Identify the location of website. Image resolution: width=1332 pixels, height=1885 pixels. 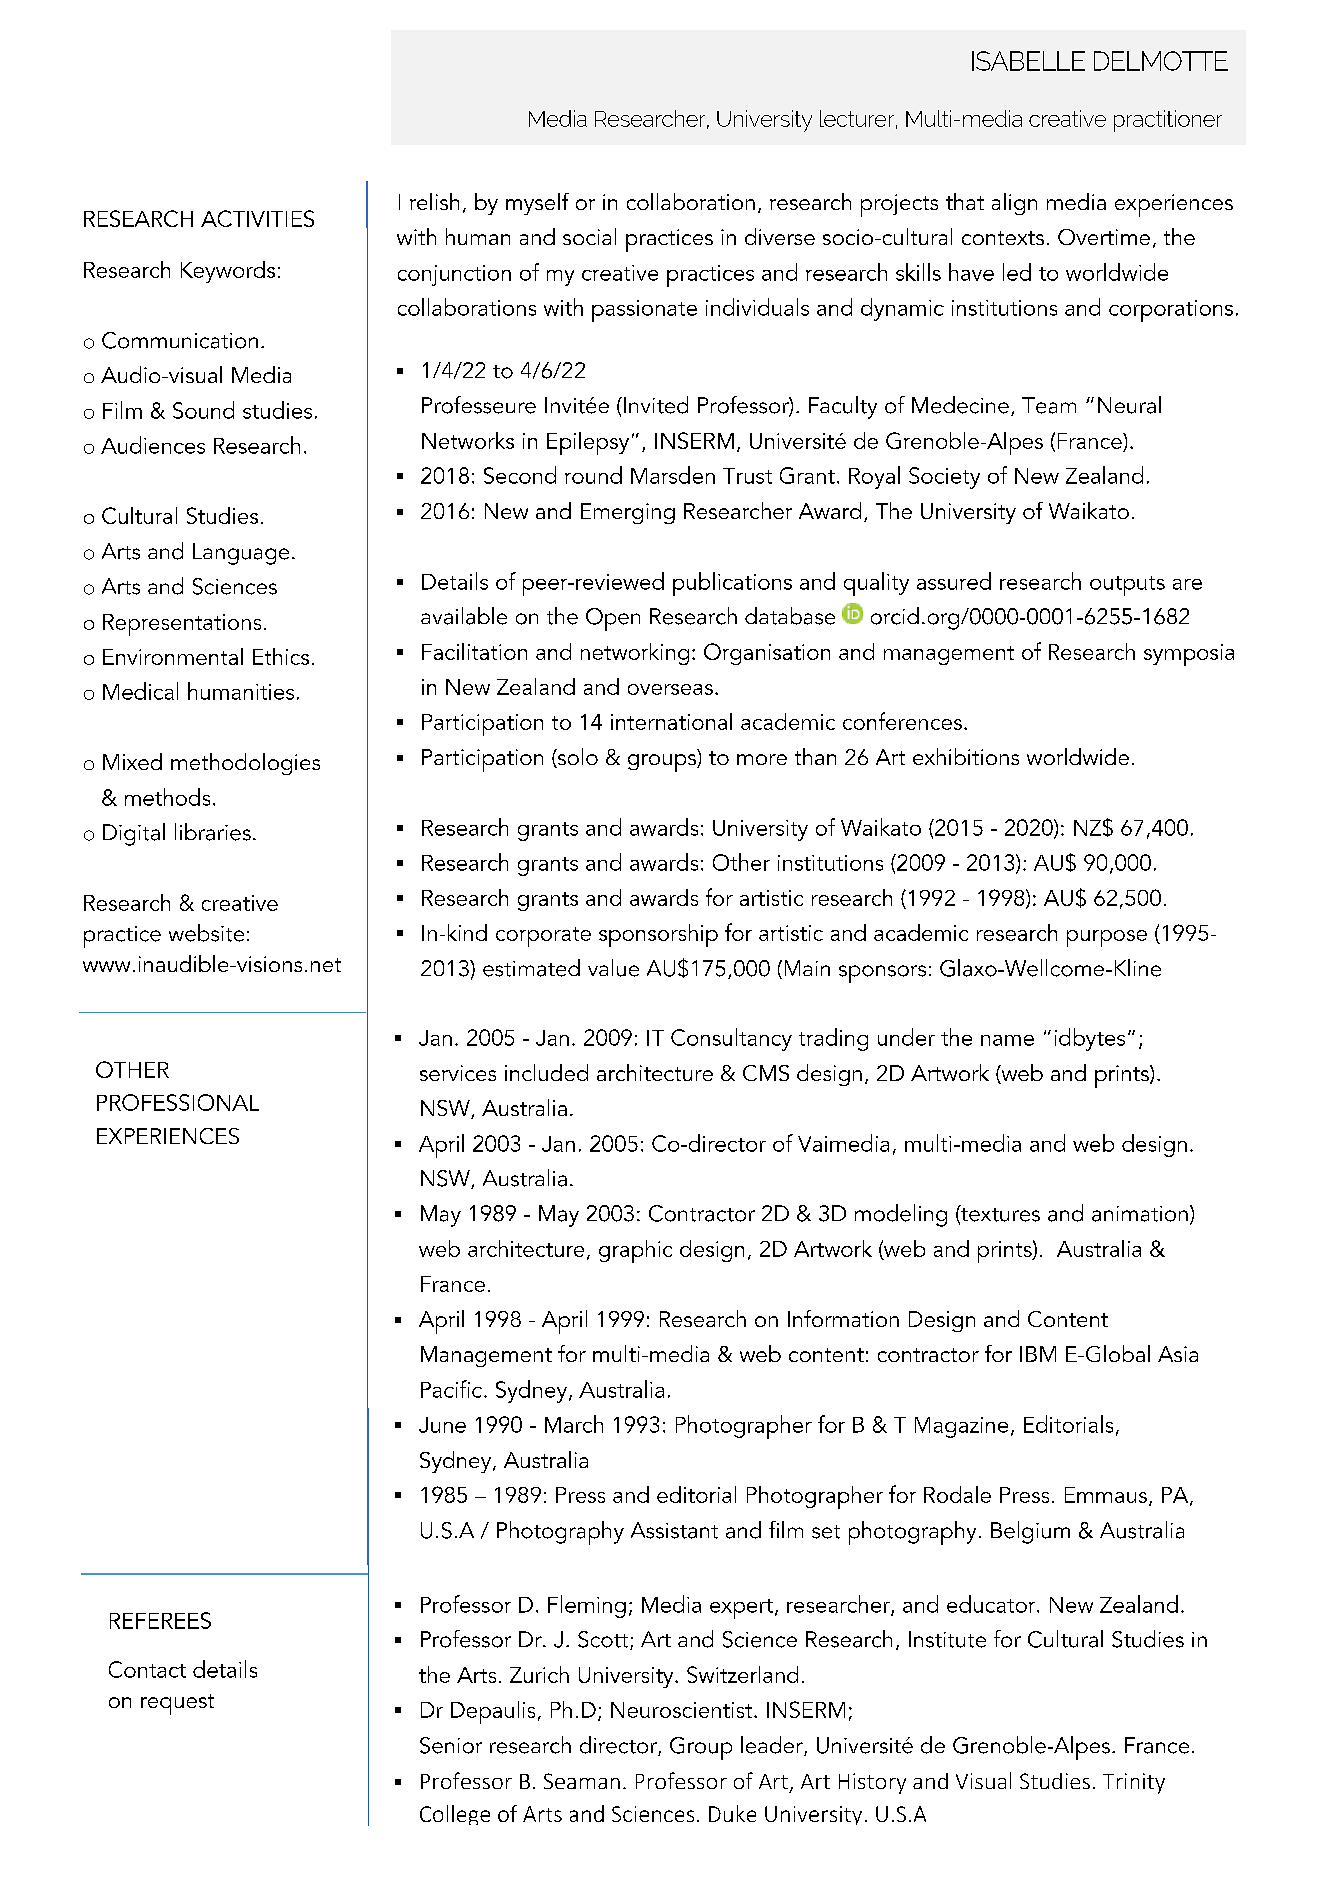
(206, 933).
